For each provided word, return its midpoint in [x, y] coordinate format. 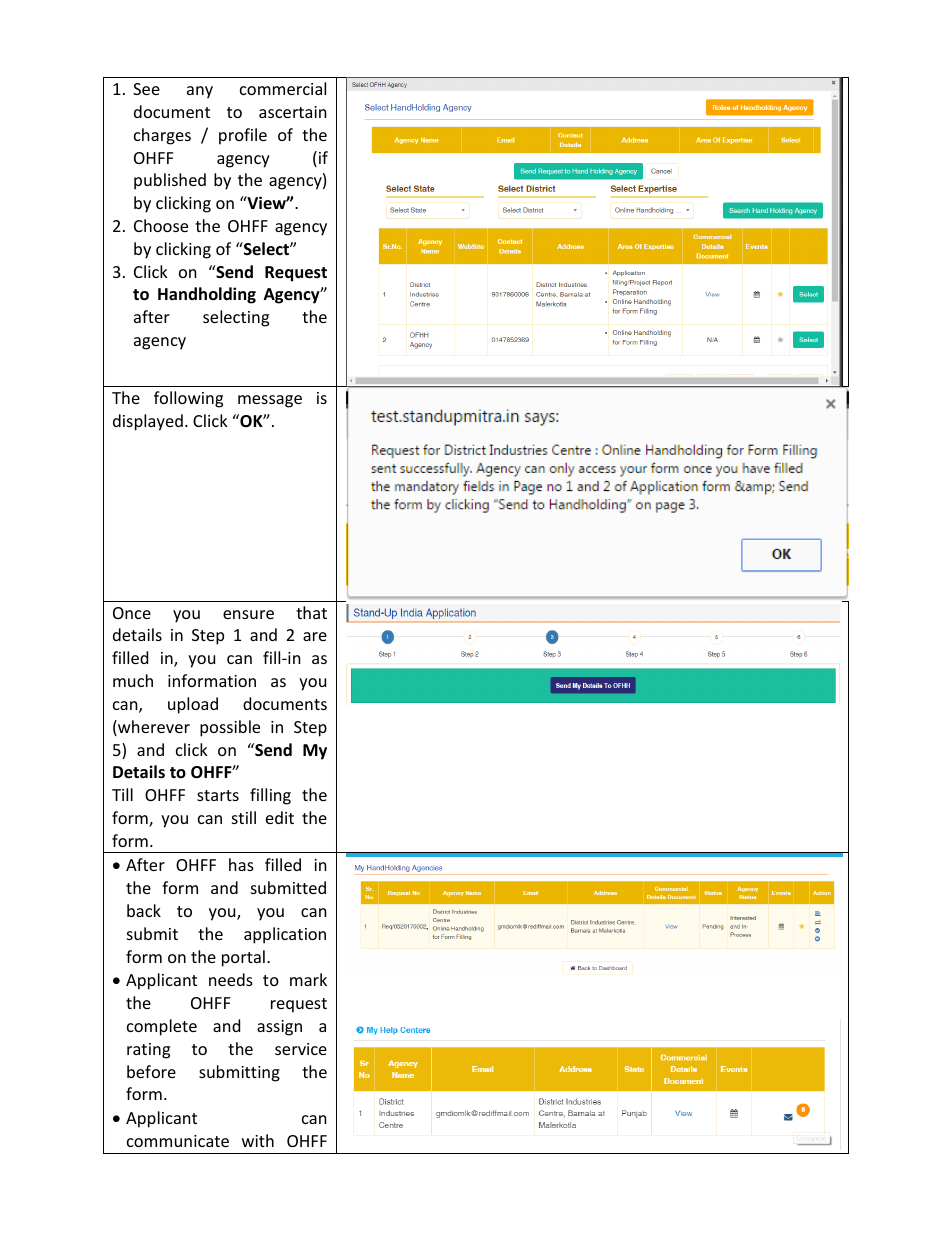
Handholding [207, 295]
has [241, 864]
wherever [153, 728]
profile [243, 136]
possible [230, 728]
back [144, 910]
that [311, 612]
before [151, 1071]
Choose [161, 225]
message [270, 401]
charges [162, 136]
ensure [248, 614]
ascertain [293, 112]
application [285, 935]
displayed [148, 422]
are [315, 636]
